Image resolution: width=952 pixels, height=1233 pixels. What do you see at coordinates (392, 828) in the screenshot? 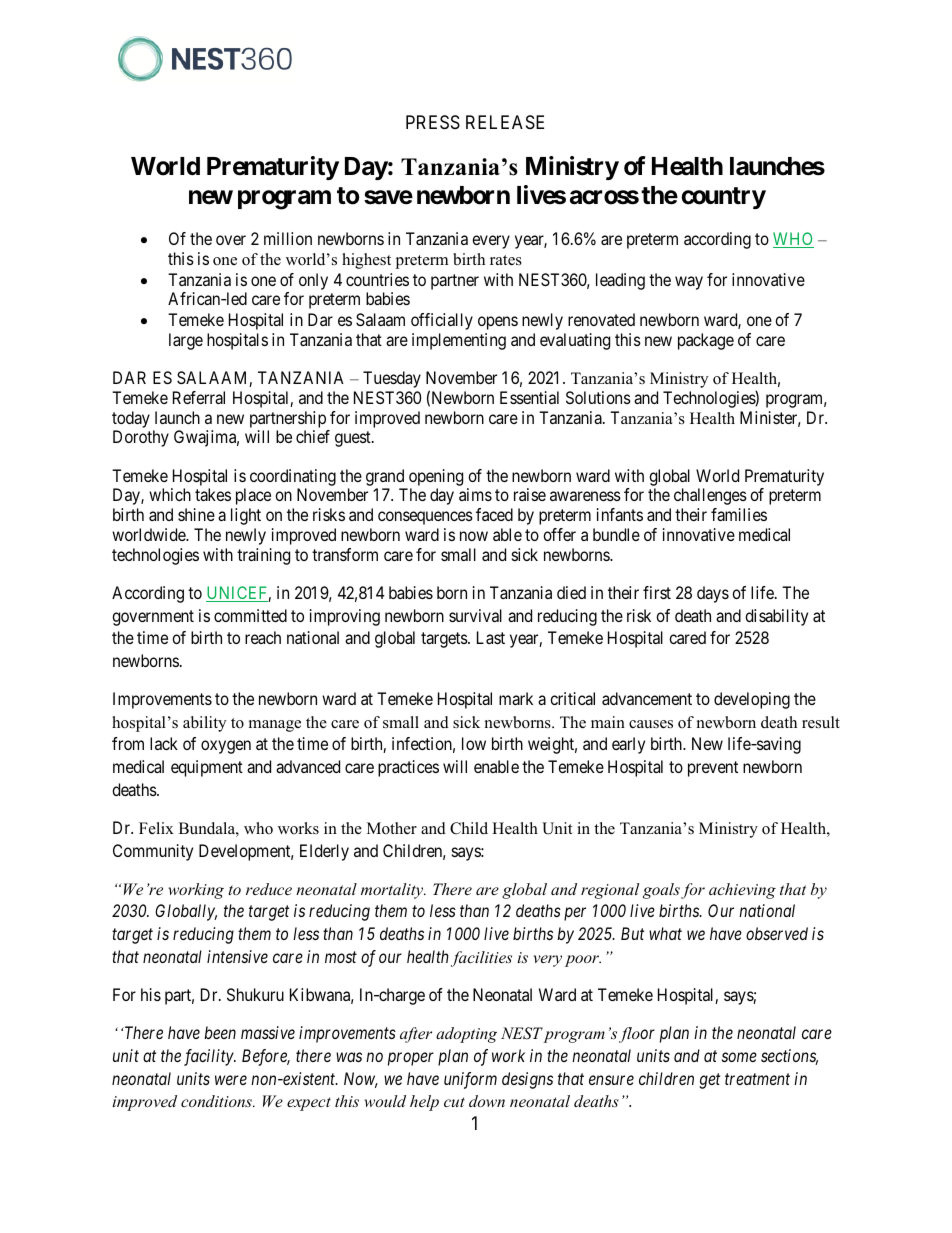
I see `Mother` at bounding box center [392, 828].
